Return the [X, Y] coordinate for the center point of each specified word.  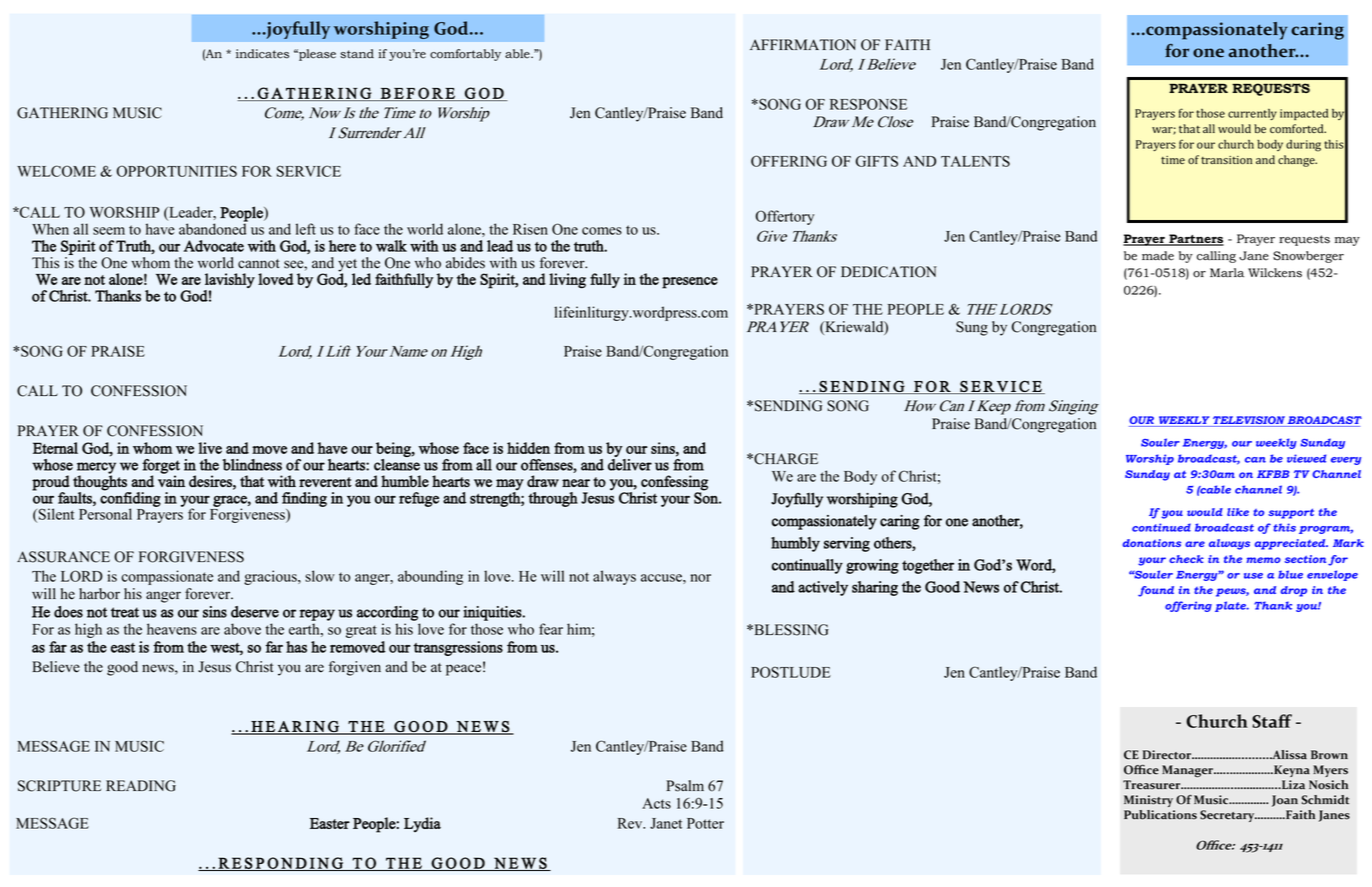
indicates [262, 54]
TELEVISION [1249, 421]
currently [1252, 114]
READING [141, 786]
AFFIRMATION [803, 45]
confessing [674, 484]
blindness [252, 465]
